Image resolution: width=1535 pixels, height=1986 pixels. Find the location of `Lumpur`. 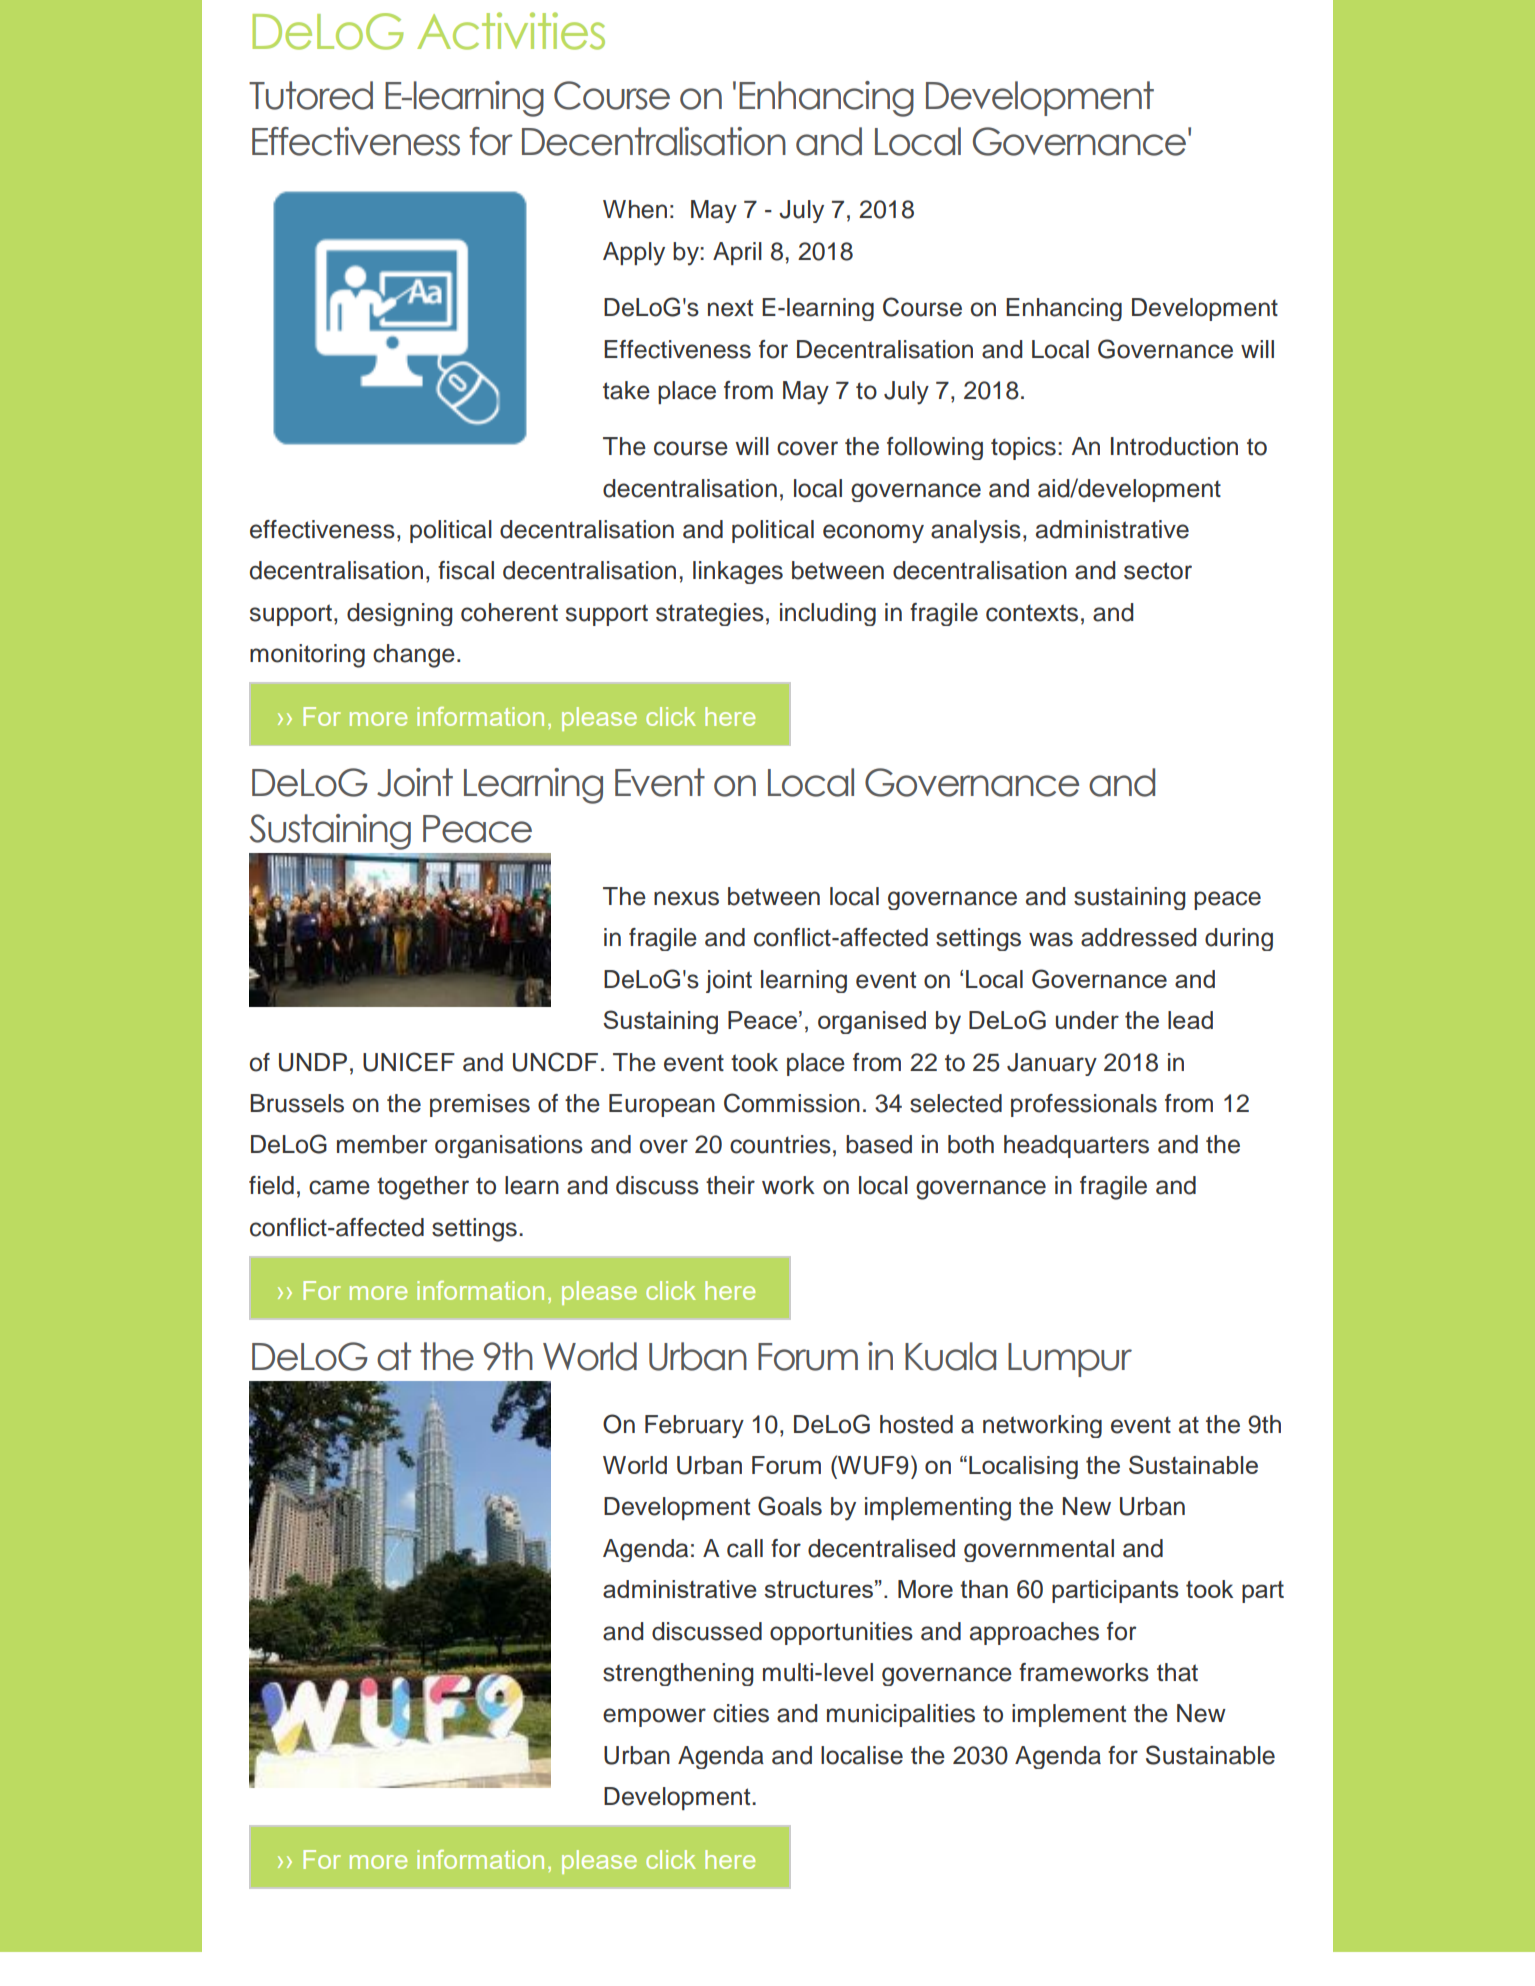

Lumpur is located at coordinates (1070, 1360).
